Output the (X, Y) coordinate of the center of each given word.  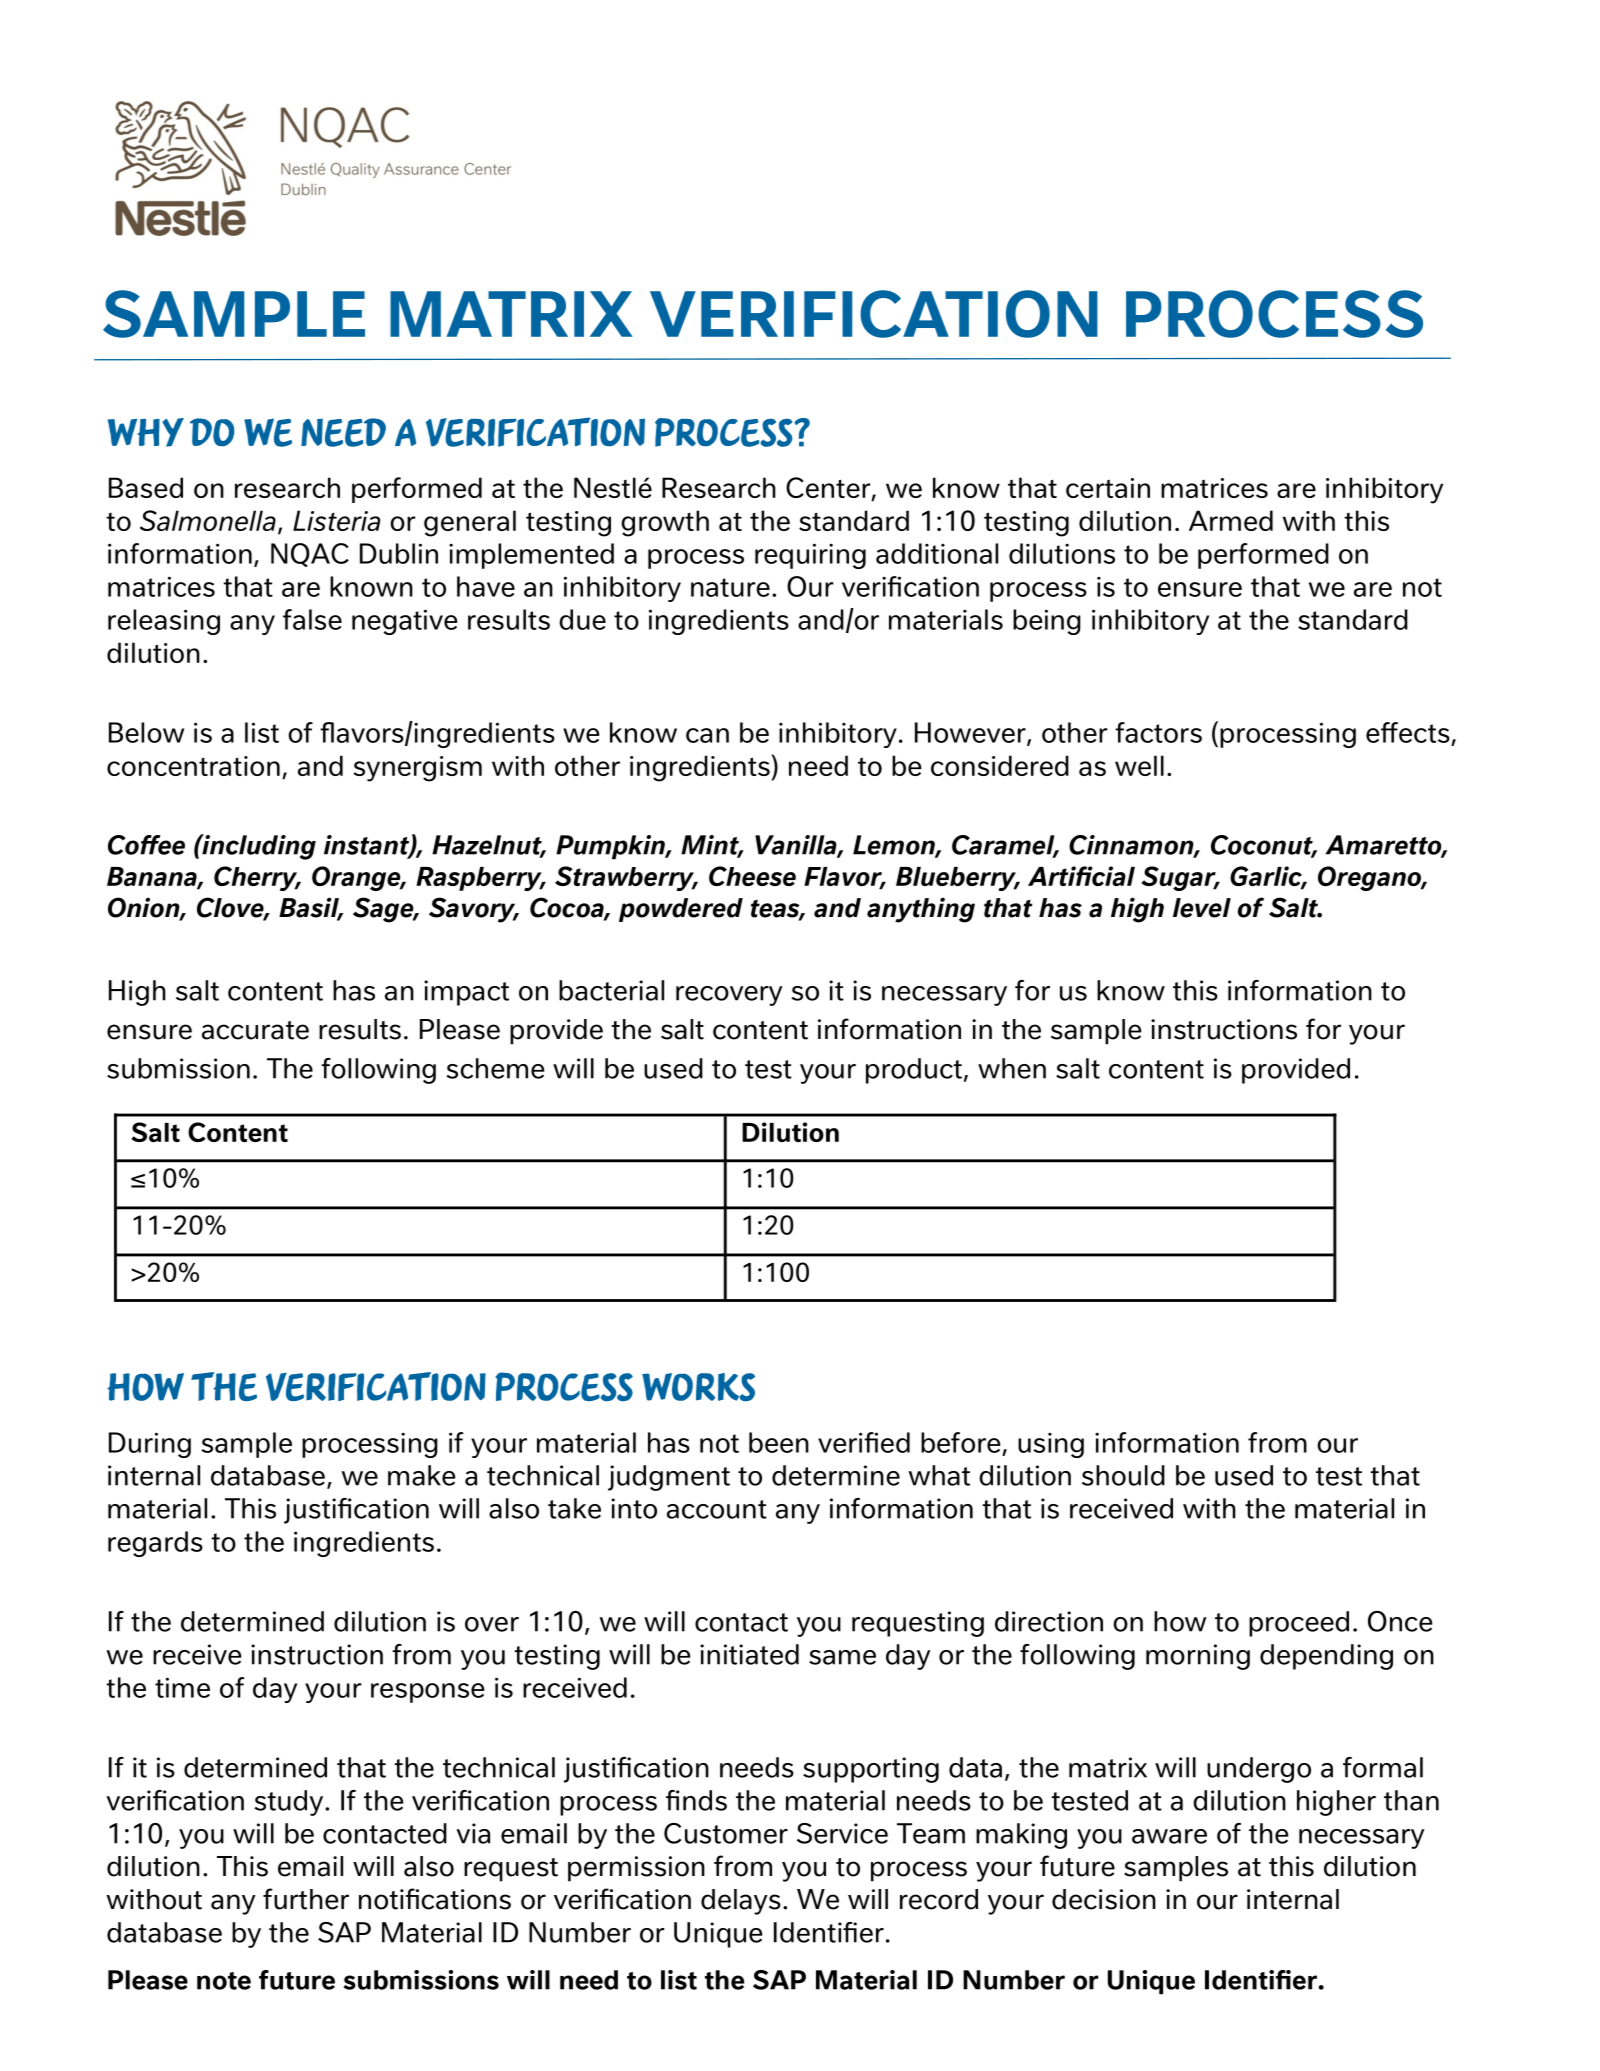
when (1012, 1068)
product (914, 1071)
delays (741, 1902)
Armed (1231, 520)
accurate (255, 1030)
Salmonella (208, 520)
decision (1104, 1899)
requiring (810, 556)
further (306, 1899)
